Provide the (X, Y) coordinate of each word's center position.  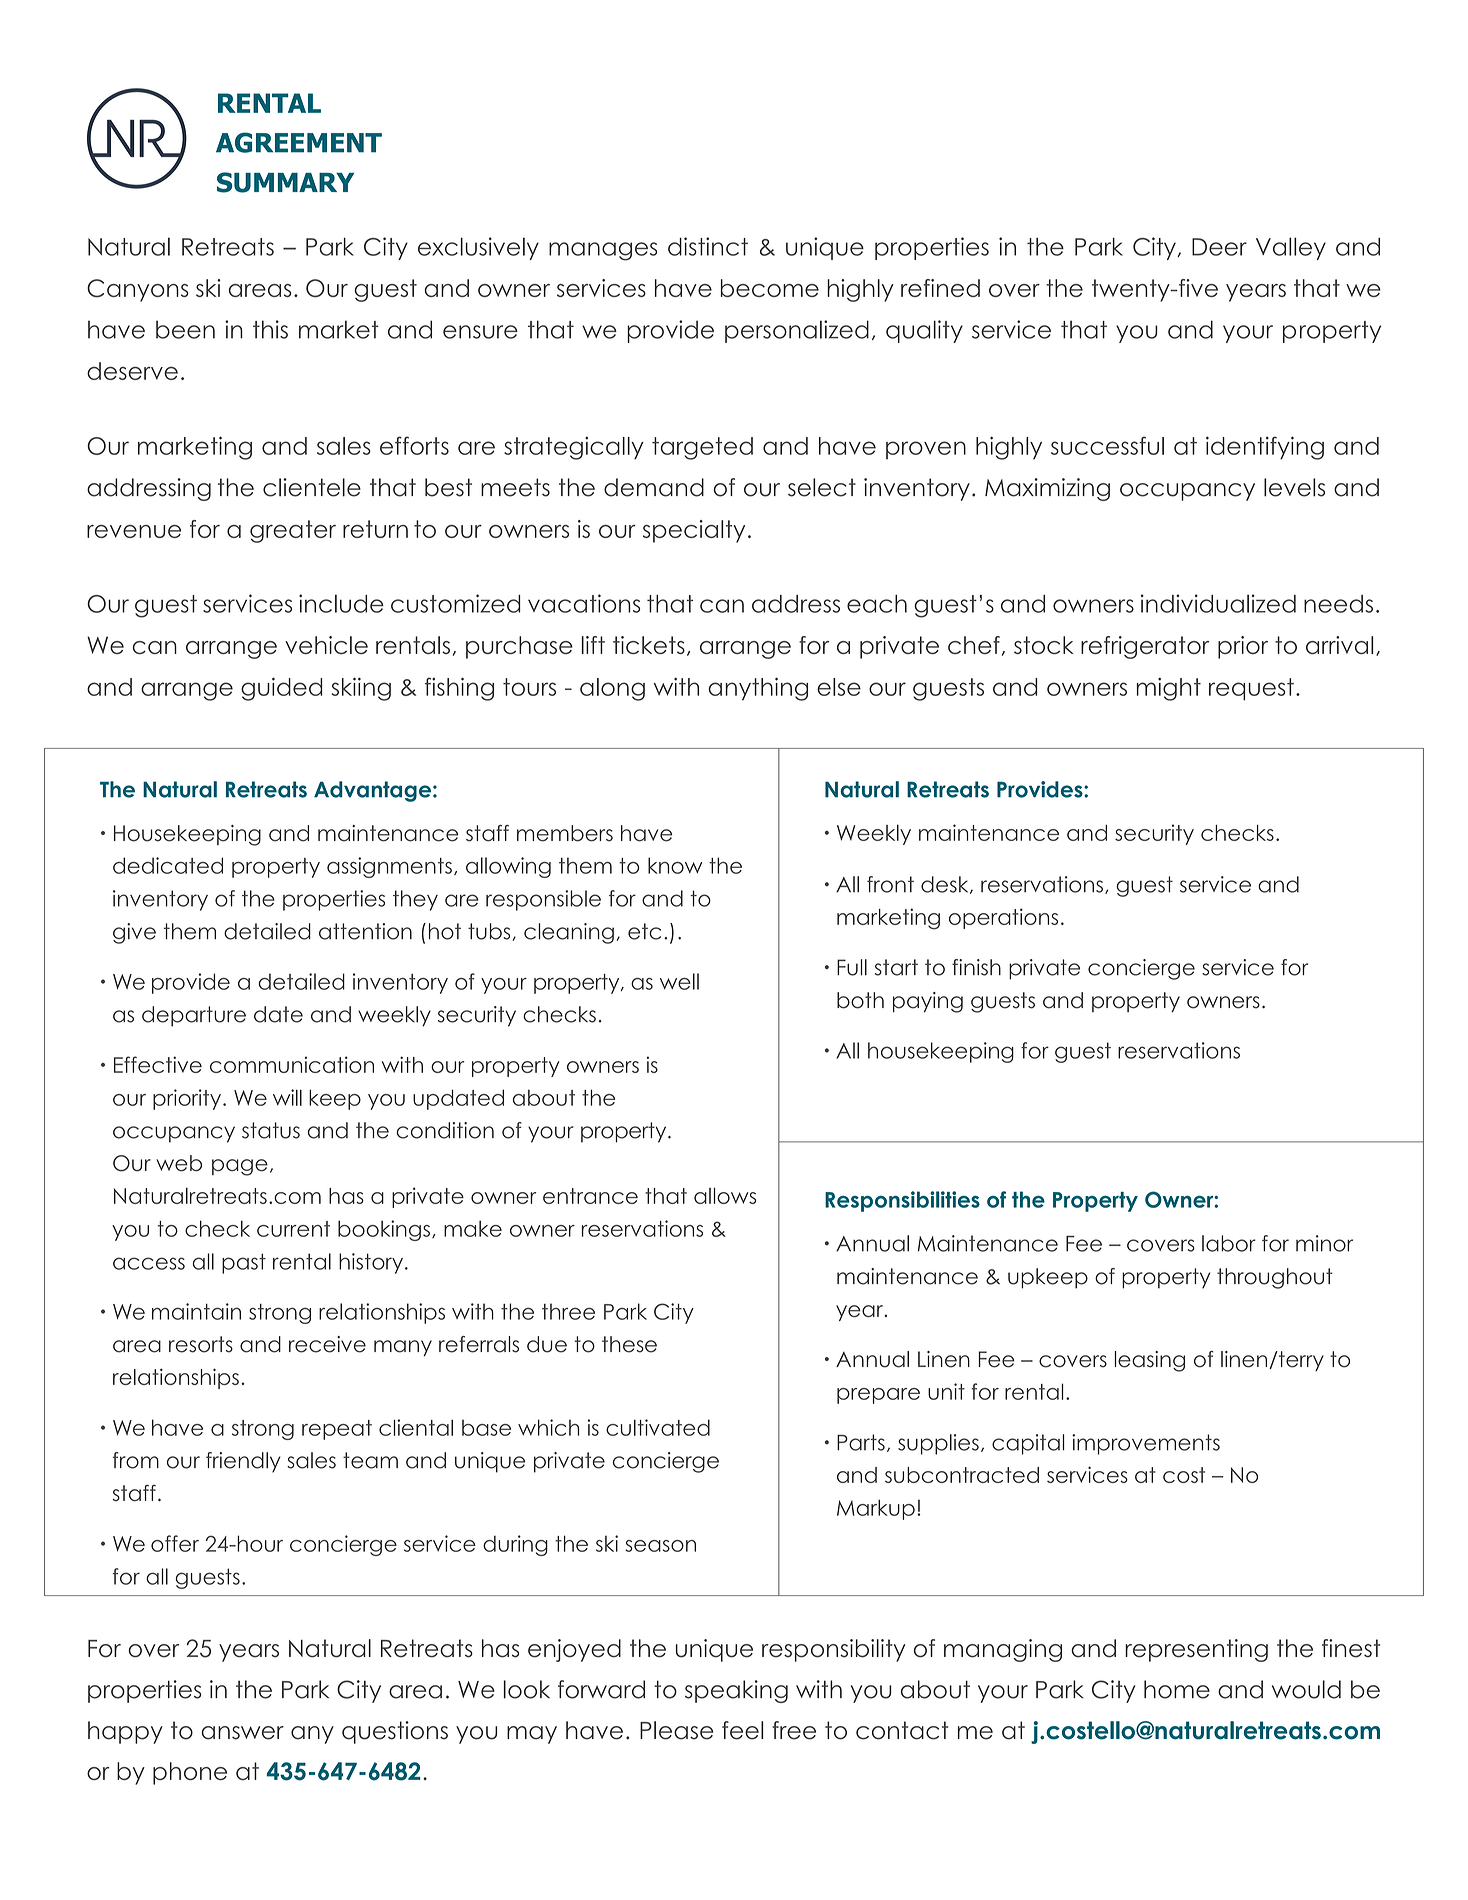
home (1177, 1689)
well (679, 981)
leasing (1150, 1361)
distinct (708, 246)
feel (742, 1730)
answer (242, 1733)
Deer (1219, 247)
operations (1003, 918)
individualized (1218, 603)
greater (293, 531)
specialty (694, 531)
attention (365, 931)
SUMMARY (285, 182)
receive (327, 1344)
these (629, 1344)
